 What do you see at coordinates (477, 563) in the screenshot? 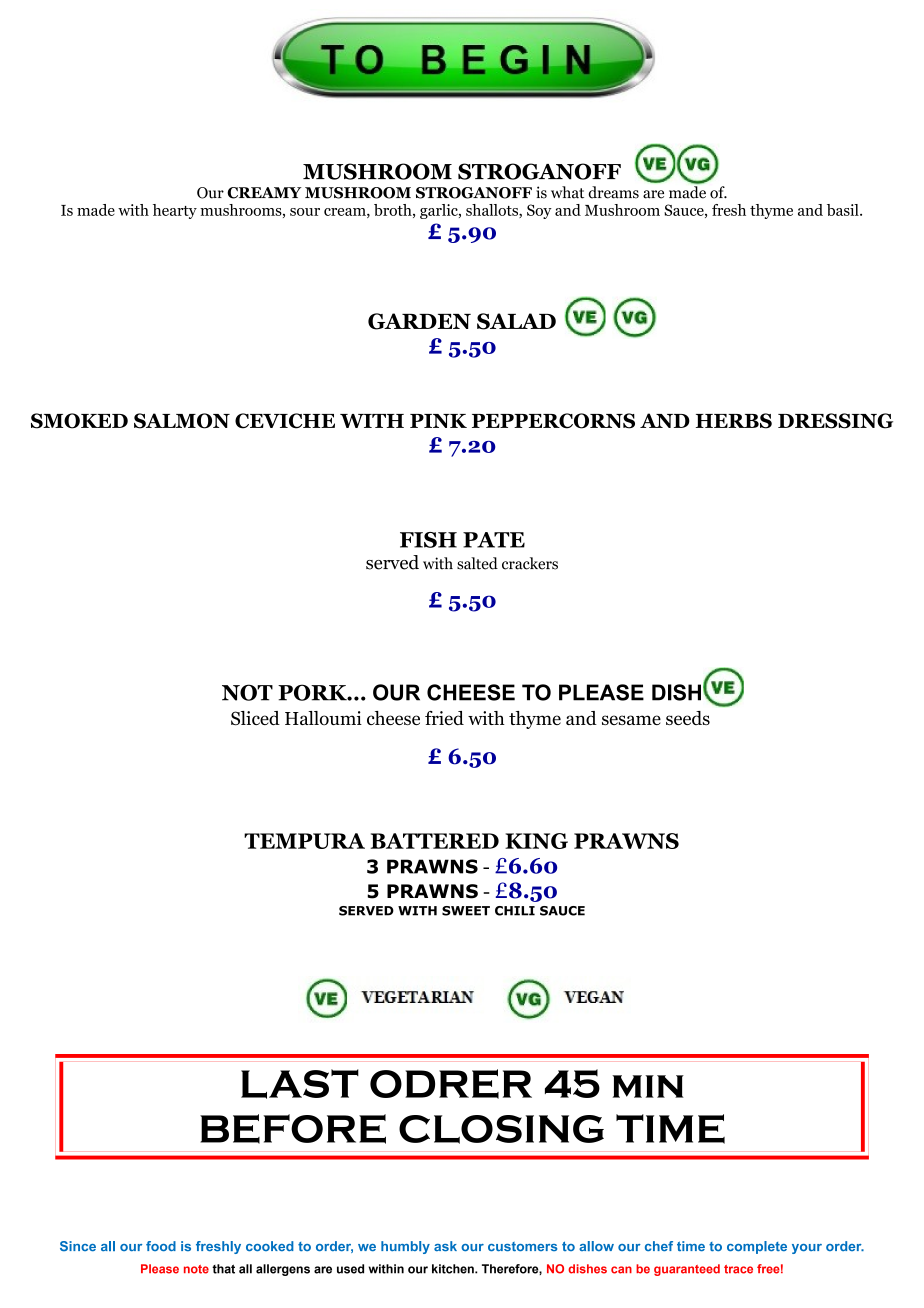
I see `salted` at bounding box center [477, 563].
